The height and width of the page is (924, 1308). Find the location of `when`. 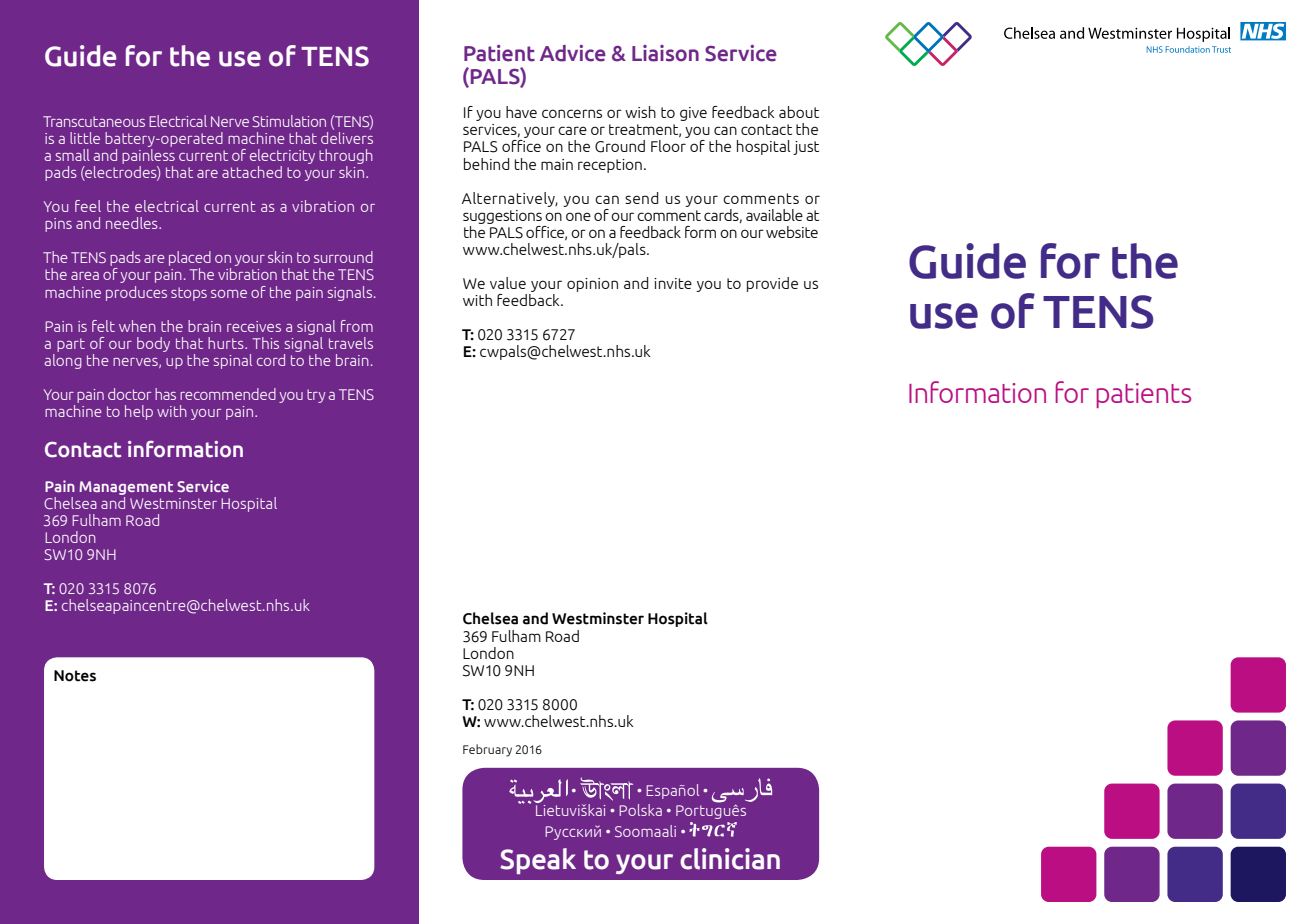

when is located at coordinates (137, 326).
